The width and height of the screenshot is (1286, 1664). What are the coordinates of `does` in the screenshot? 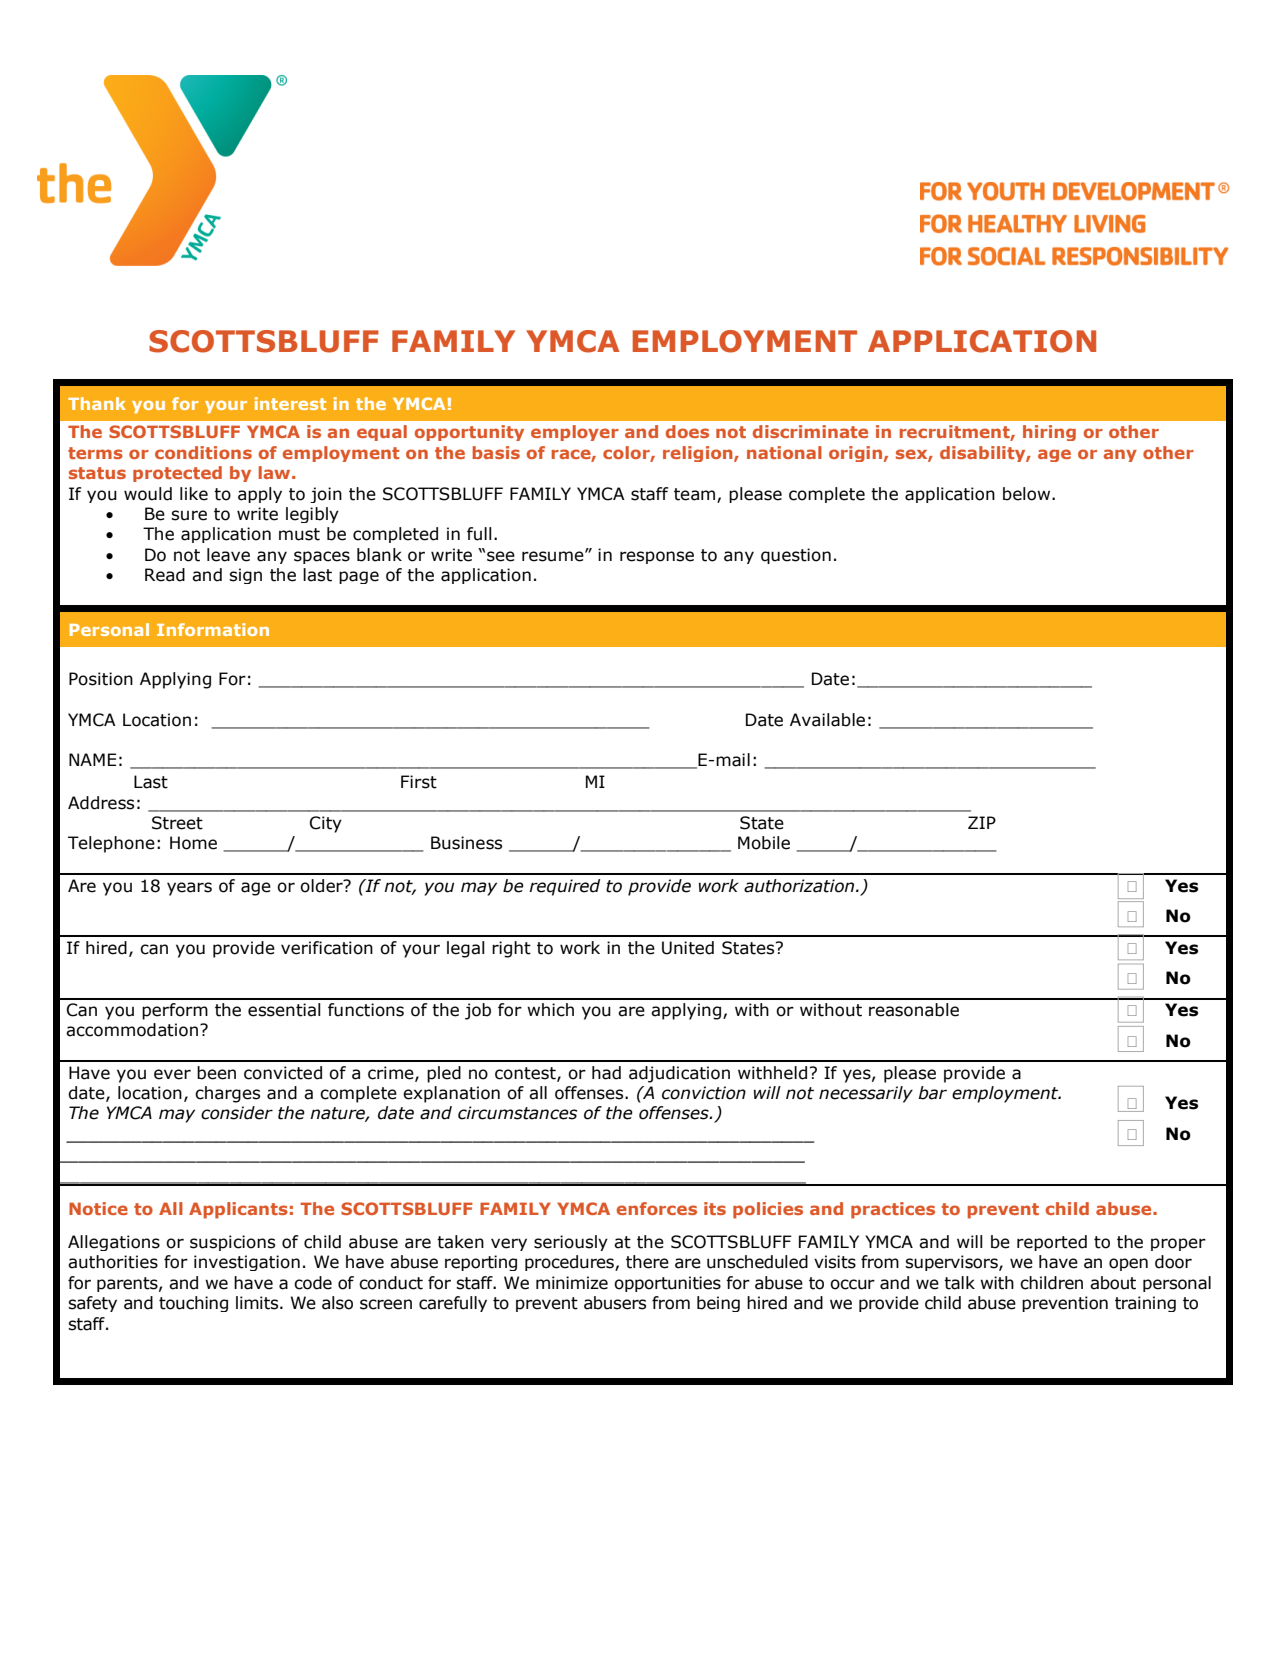 It's located at (687, 431).
